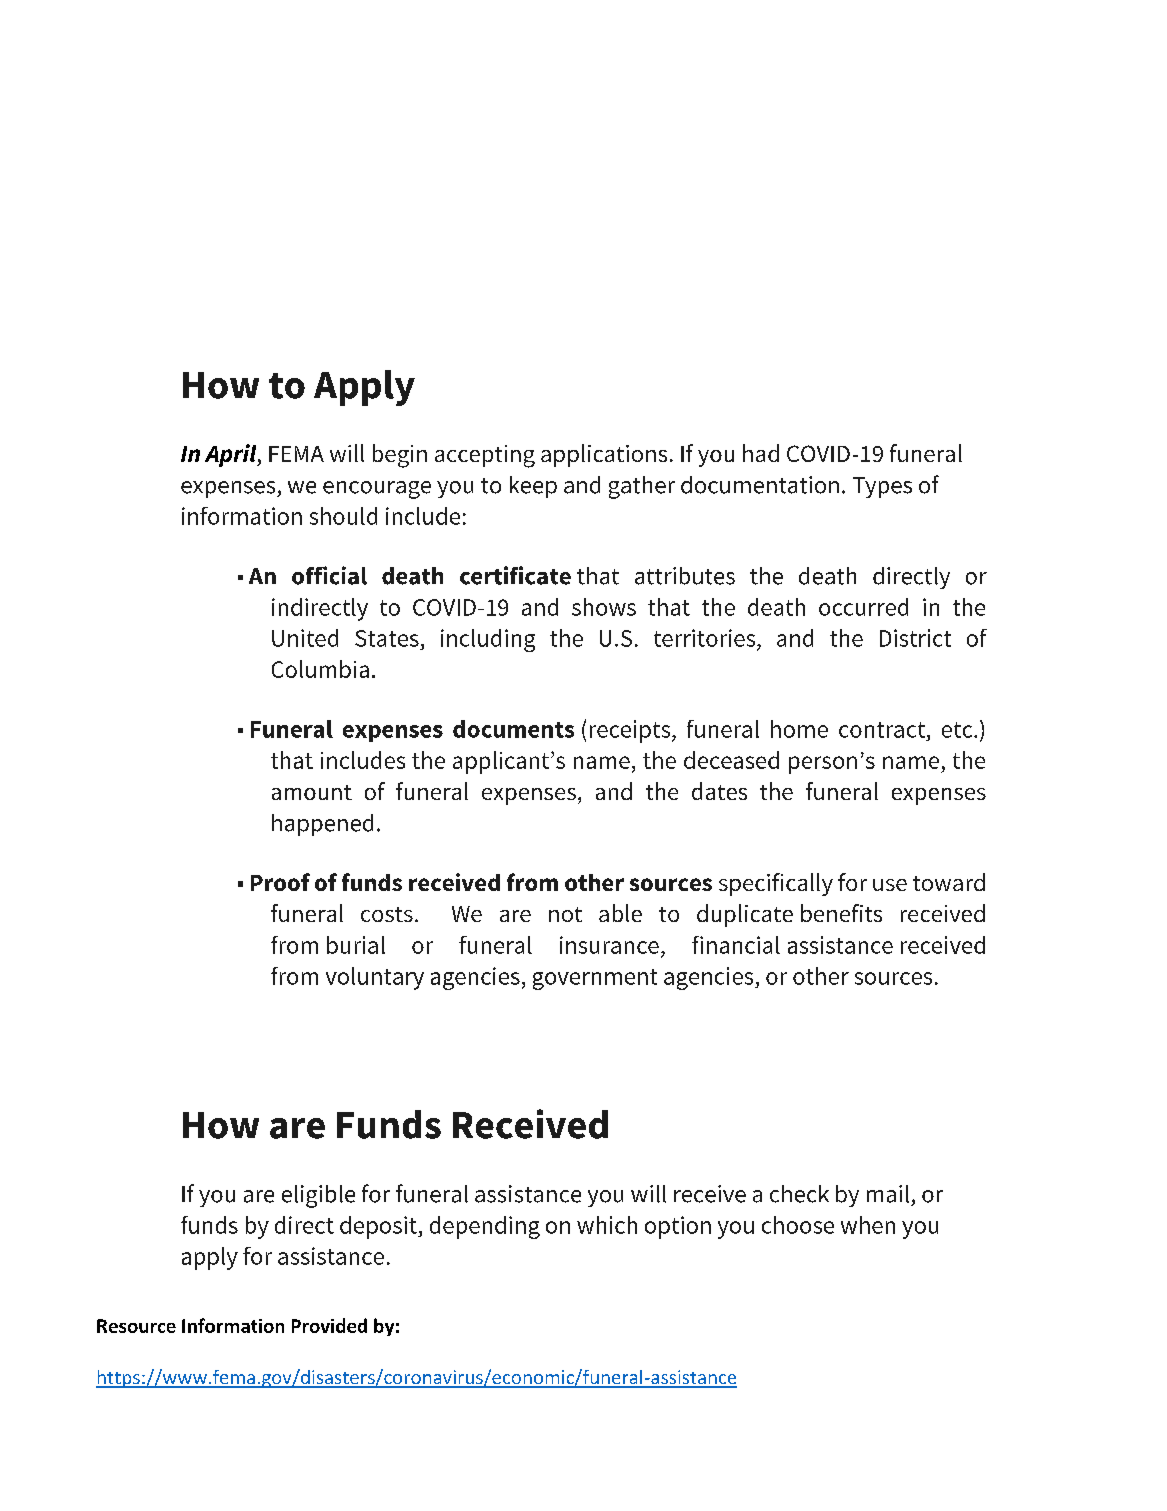  What do you see at coordinates (888, 1194) in the screenshot?
I see `mail` at bounding box center [888, 1194].
